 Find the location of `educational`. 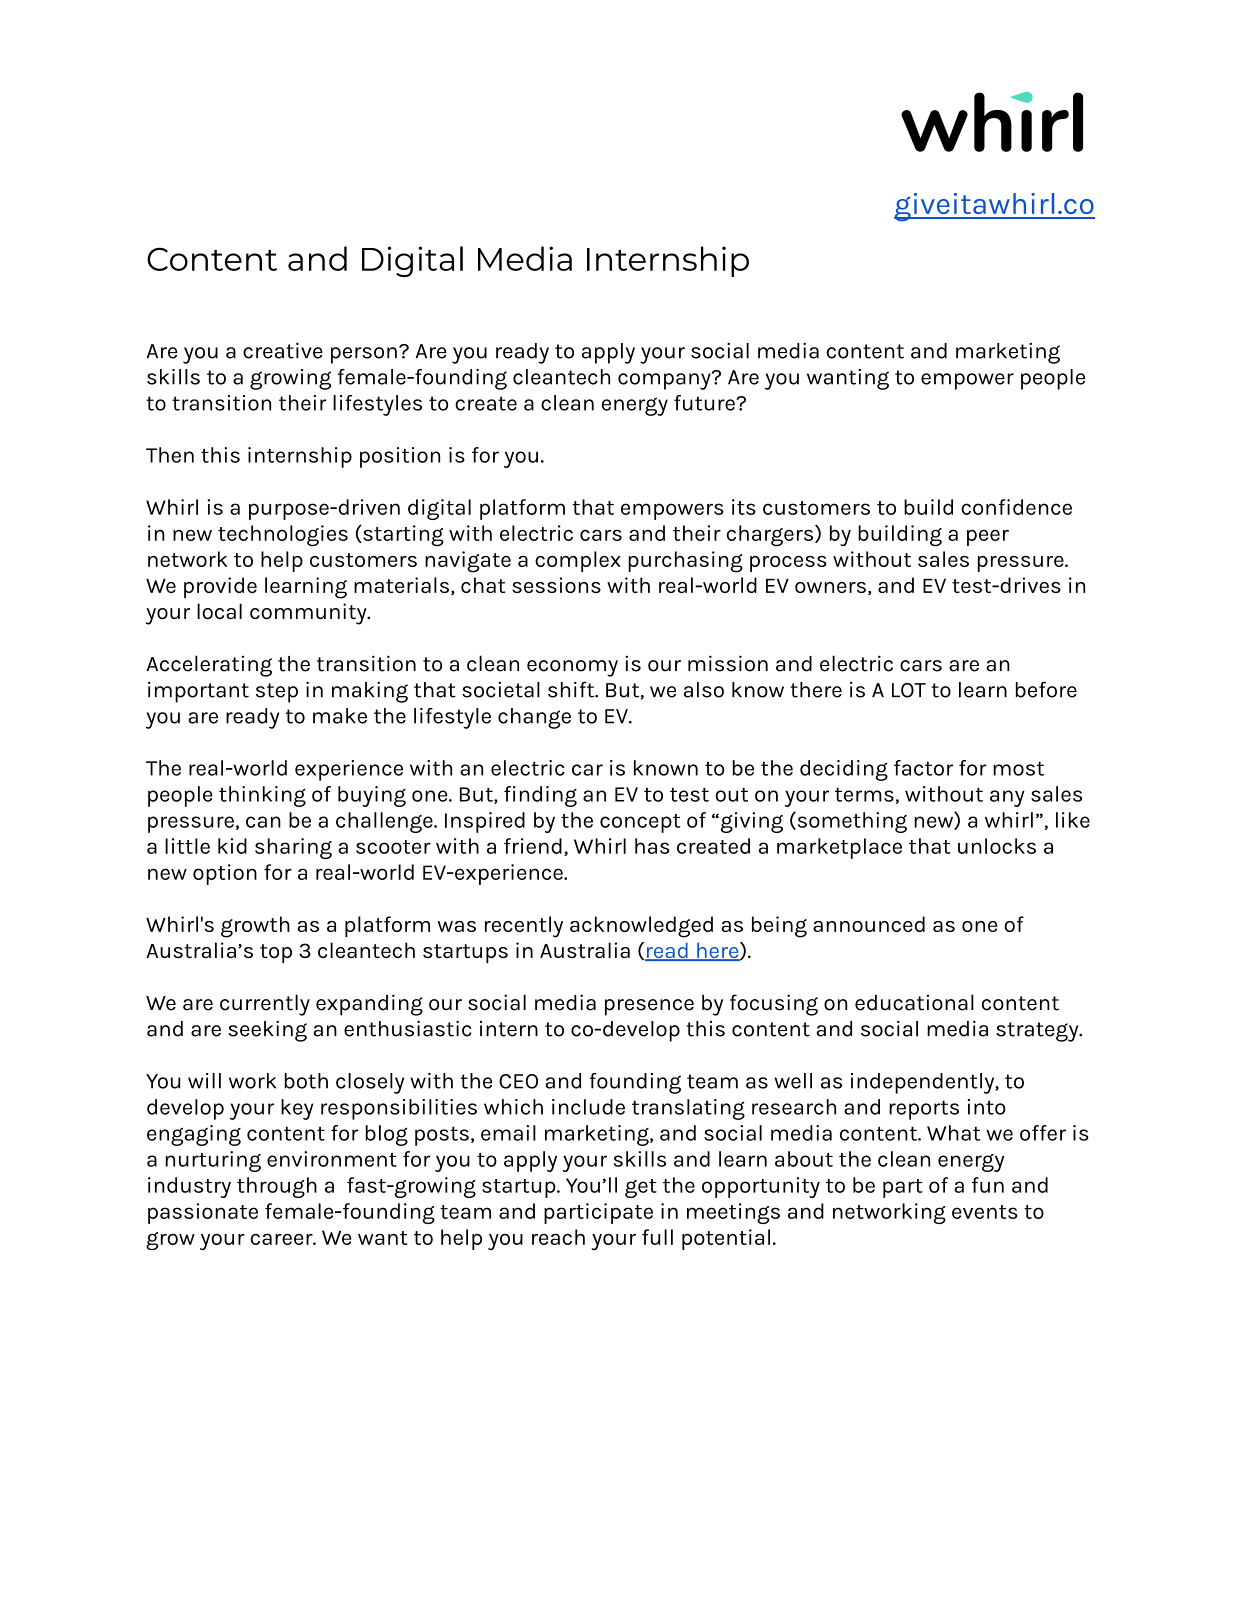

educational is located at coordinates (914, 1002).
